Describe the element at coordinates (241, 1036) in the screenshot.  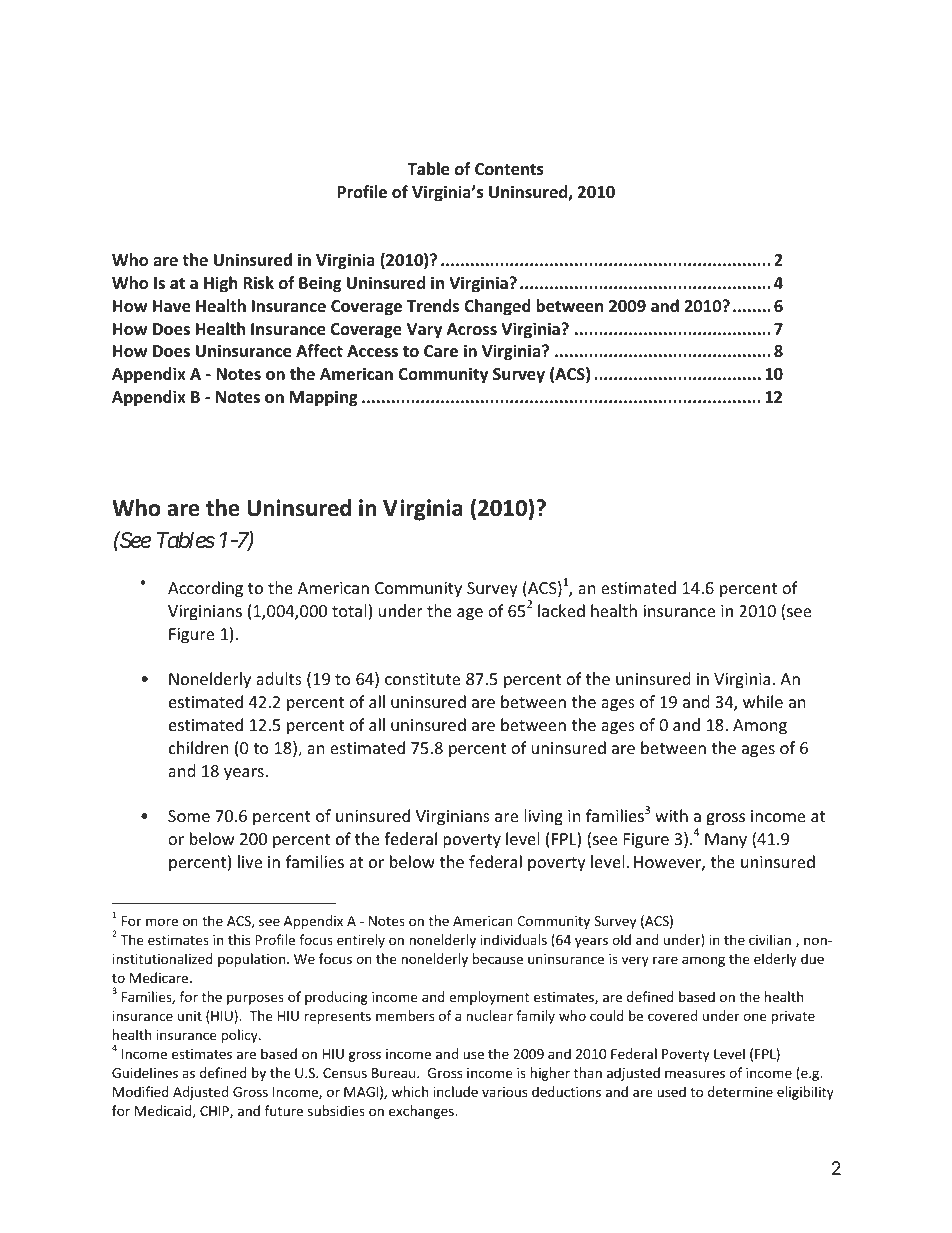
I see `policy` at that location.
